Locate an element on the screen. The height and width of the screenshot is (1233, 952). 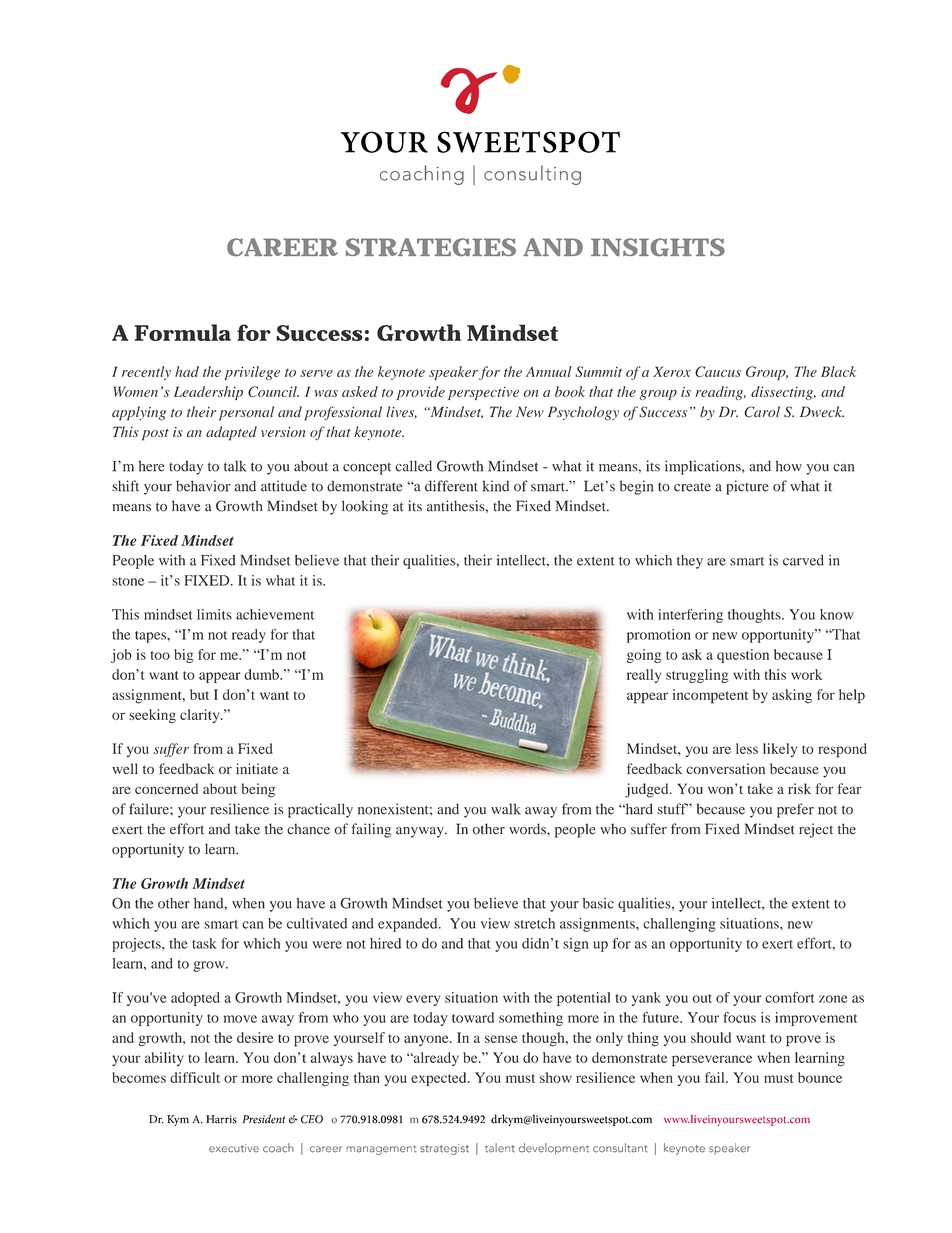
concerned is located at coordinates (166, 788).
